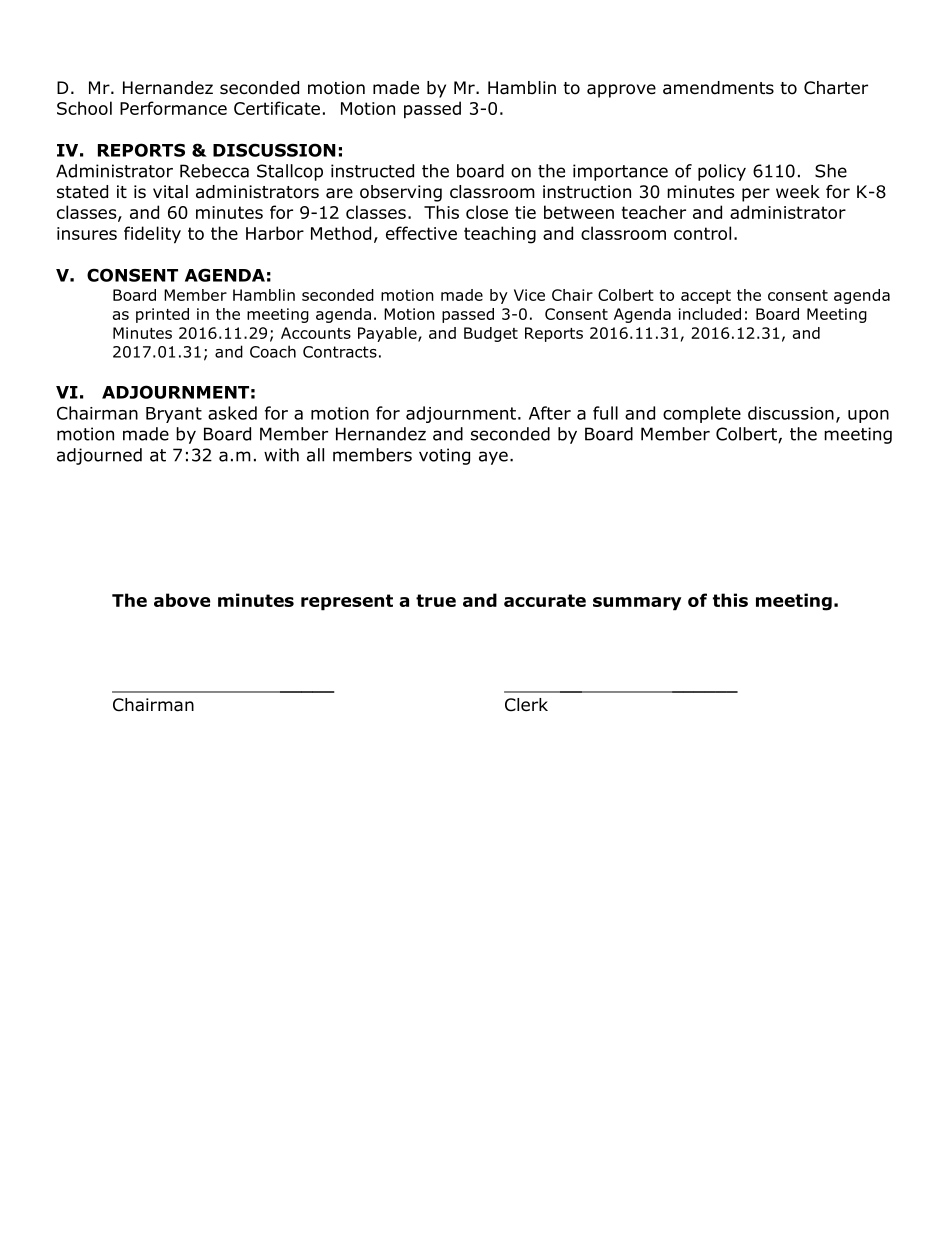  What do you see at coordinates (174, 415) in the page?
I see `Bryant` at bounding box center [174, 415].
